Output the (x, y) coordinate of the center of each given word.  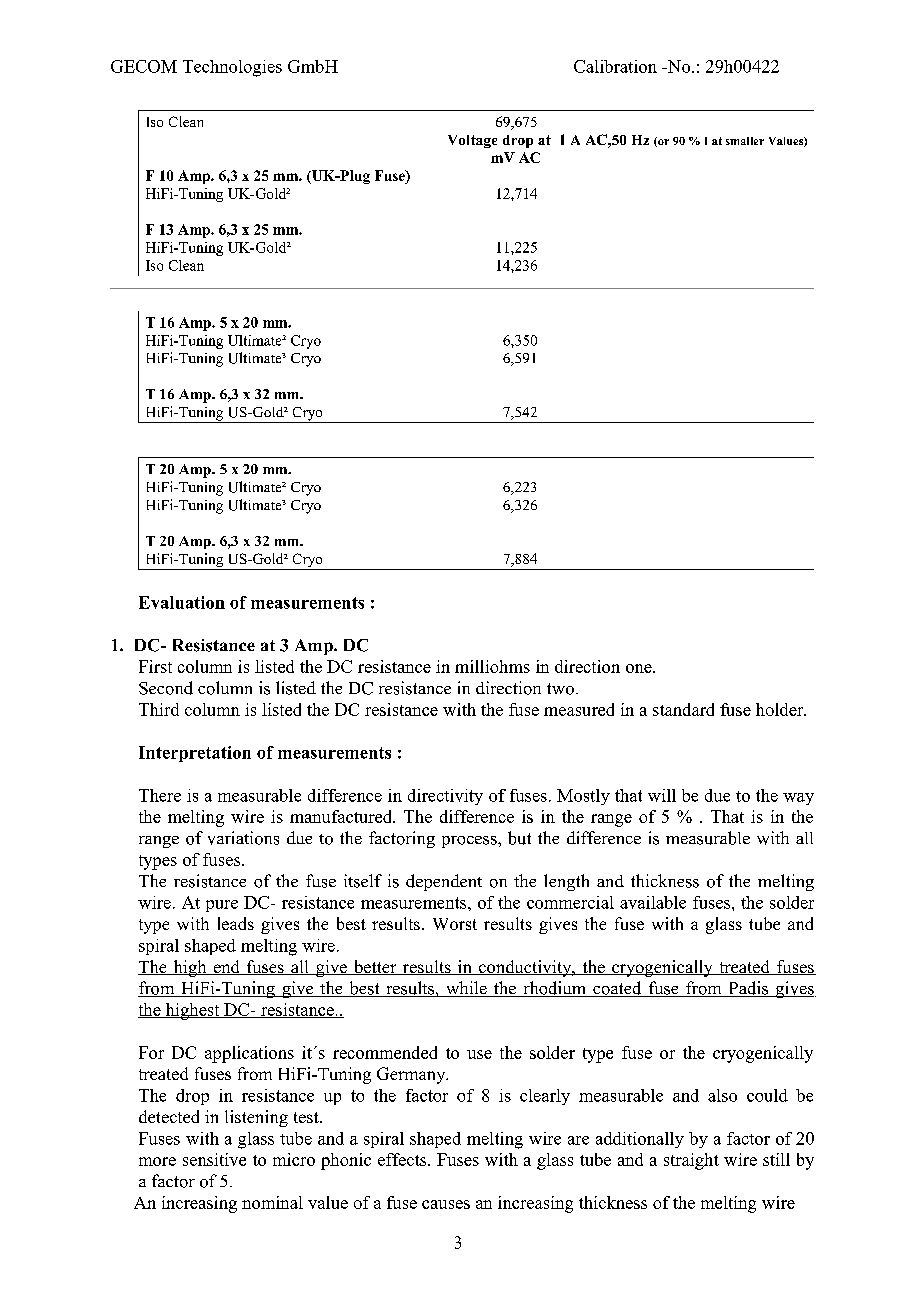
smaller (745, 141)
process (470, 842)
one (640, 668)
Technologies (232, 68)
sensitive (214, 1159)
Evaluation (182, 602)
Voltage (472, 141)
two (560, 689)
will (662, 795)
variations (243, 838)
